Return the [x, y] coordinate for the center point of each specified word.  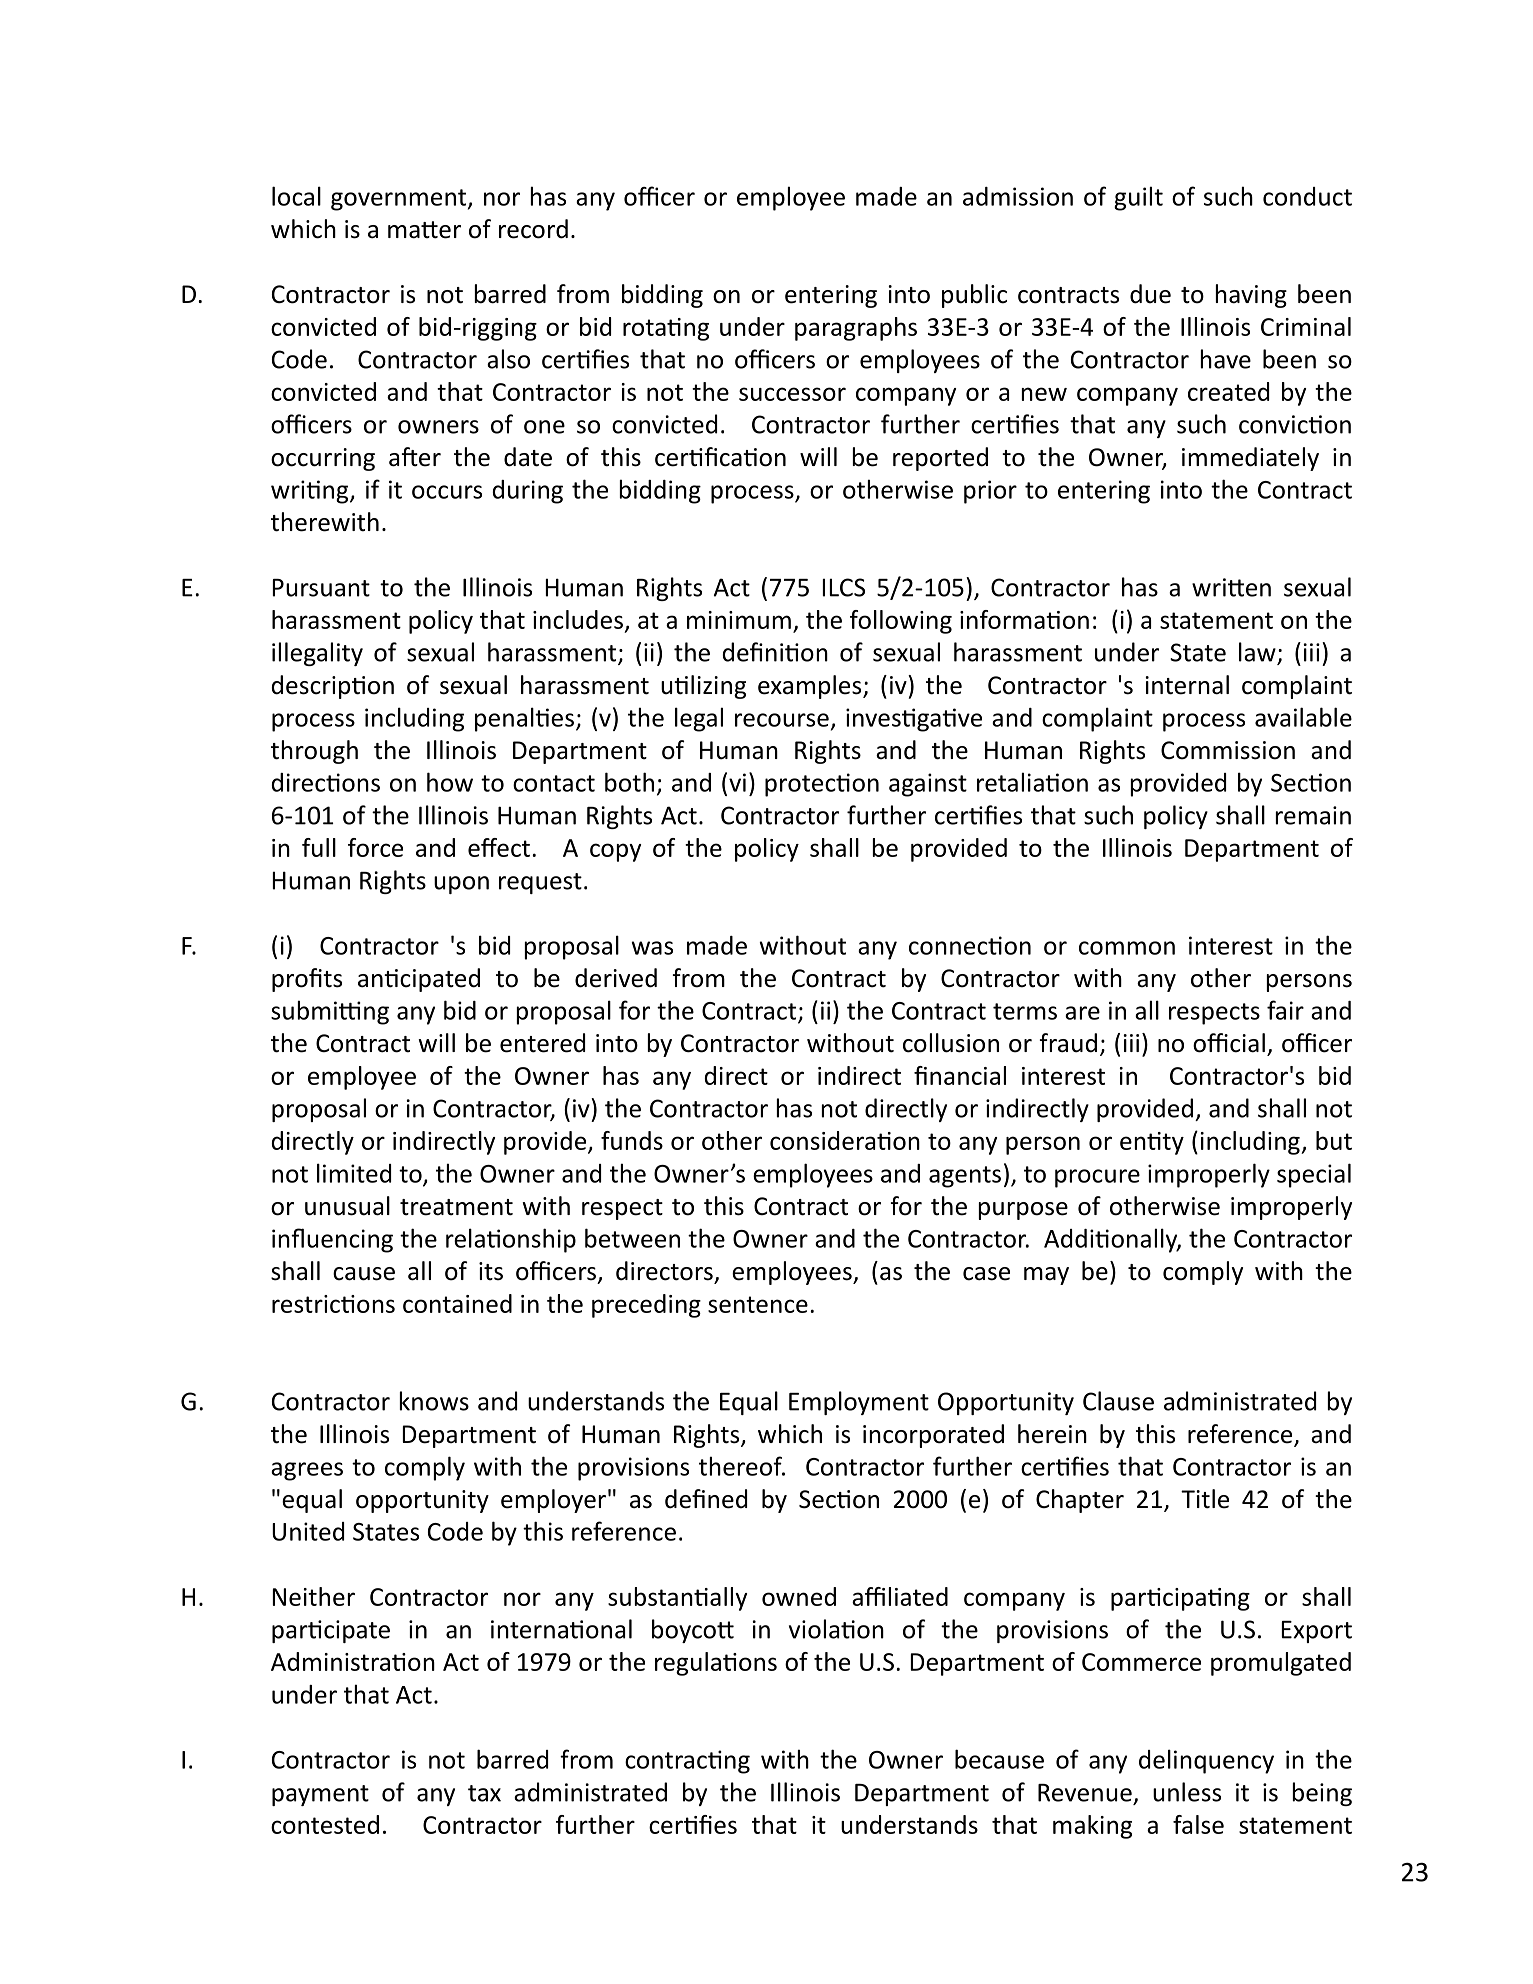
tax [484, 1793]
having [1251, 296]
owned [799, 1596]
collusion [951, 1043]
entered [542, 1043]
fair [1285, 1010]
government [398, 200]
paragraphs [856, 329]
